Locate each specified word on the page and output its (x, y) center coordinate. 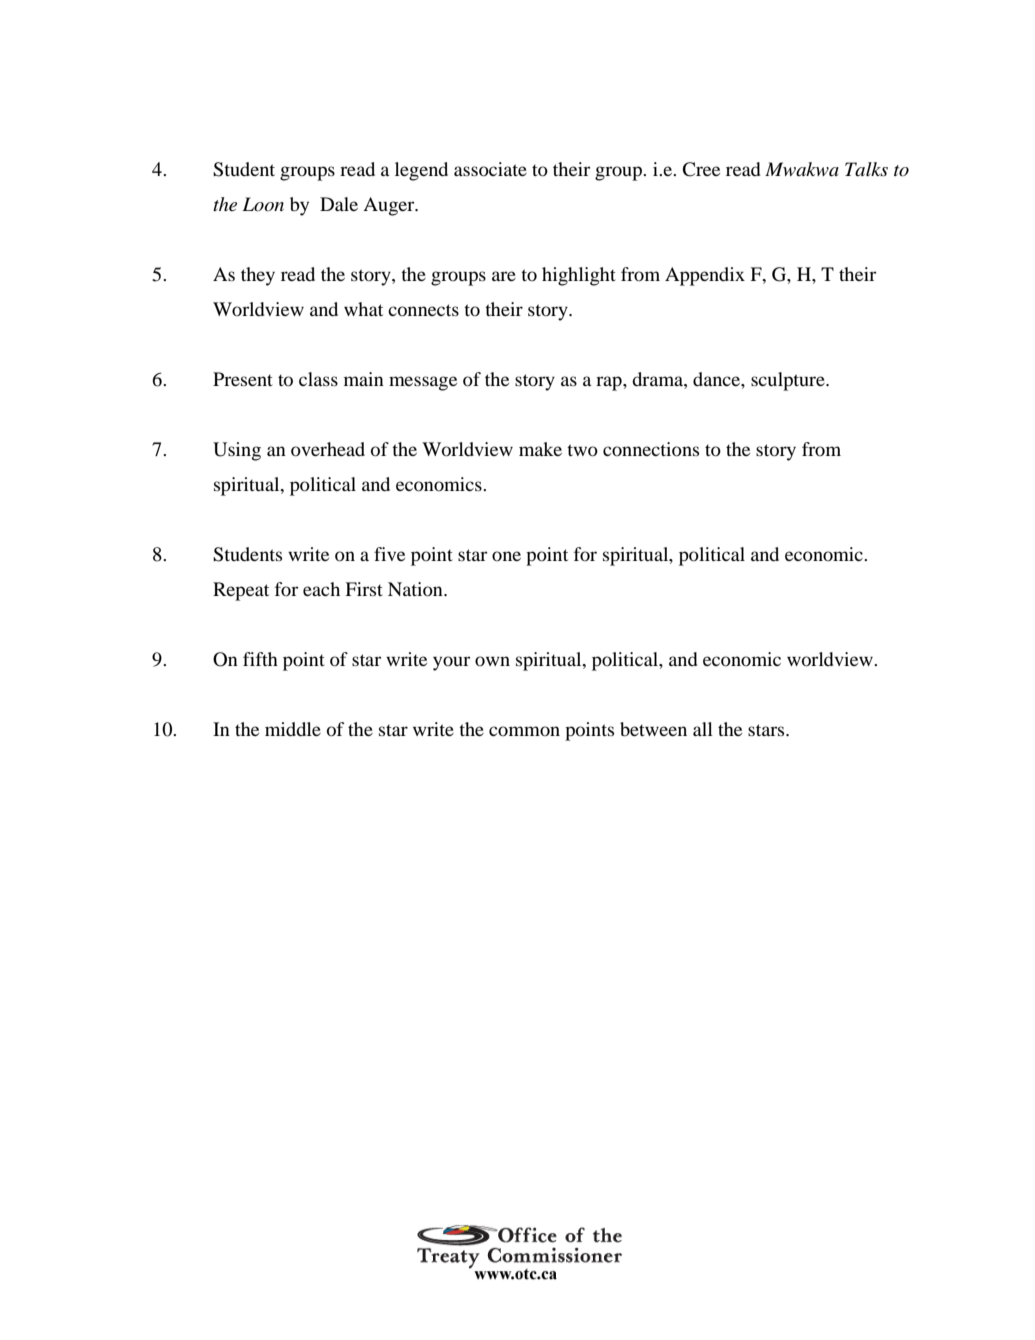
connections (651, 449)
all (703, 729)
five (389, 554)
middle (293, 729)
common (524, 731)
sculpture (789, 381)
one (506, 556)
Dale (339, 204)
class (318, 379)
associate (490, 169)
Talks (866, 169)
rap (610, 383)
